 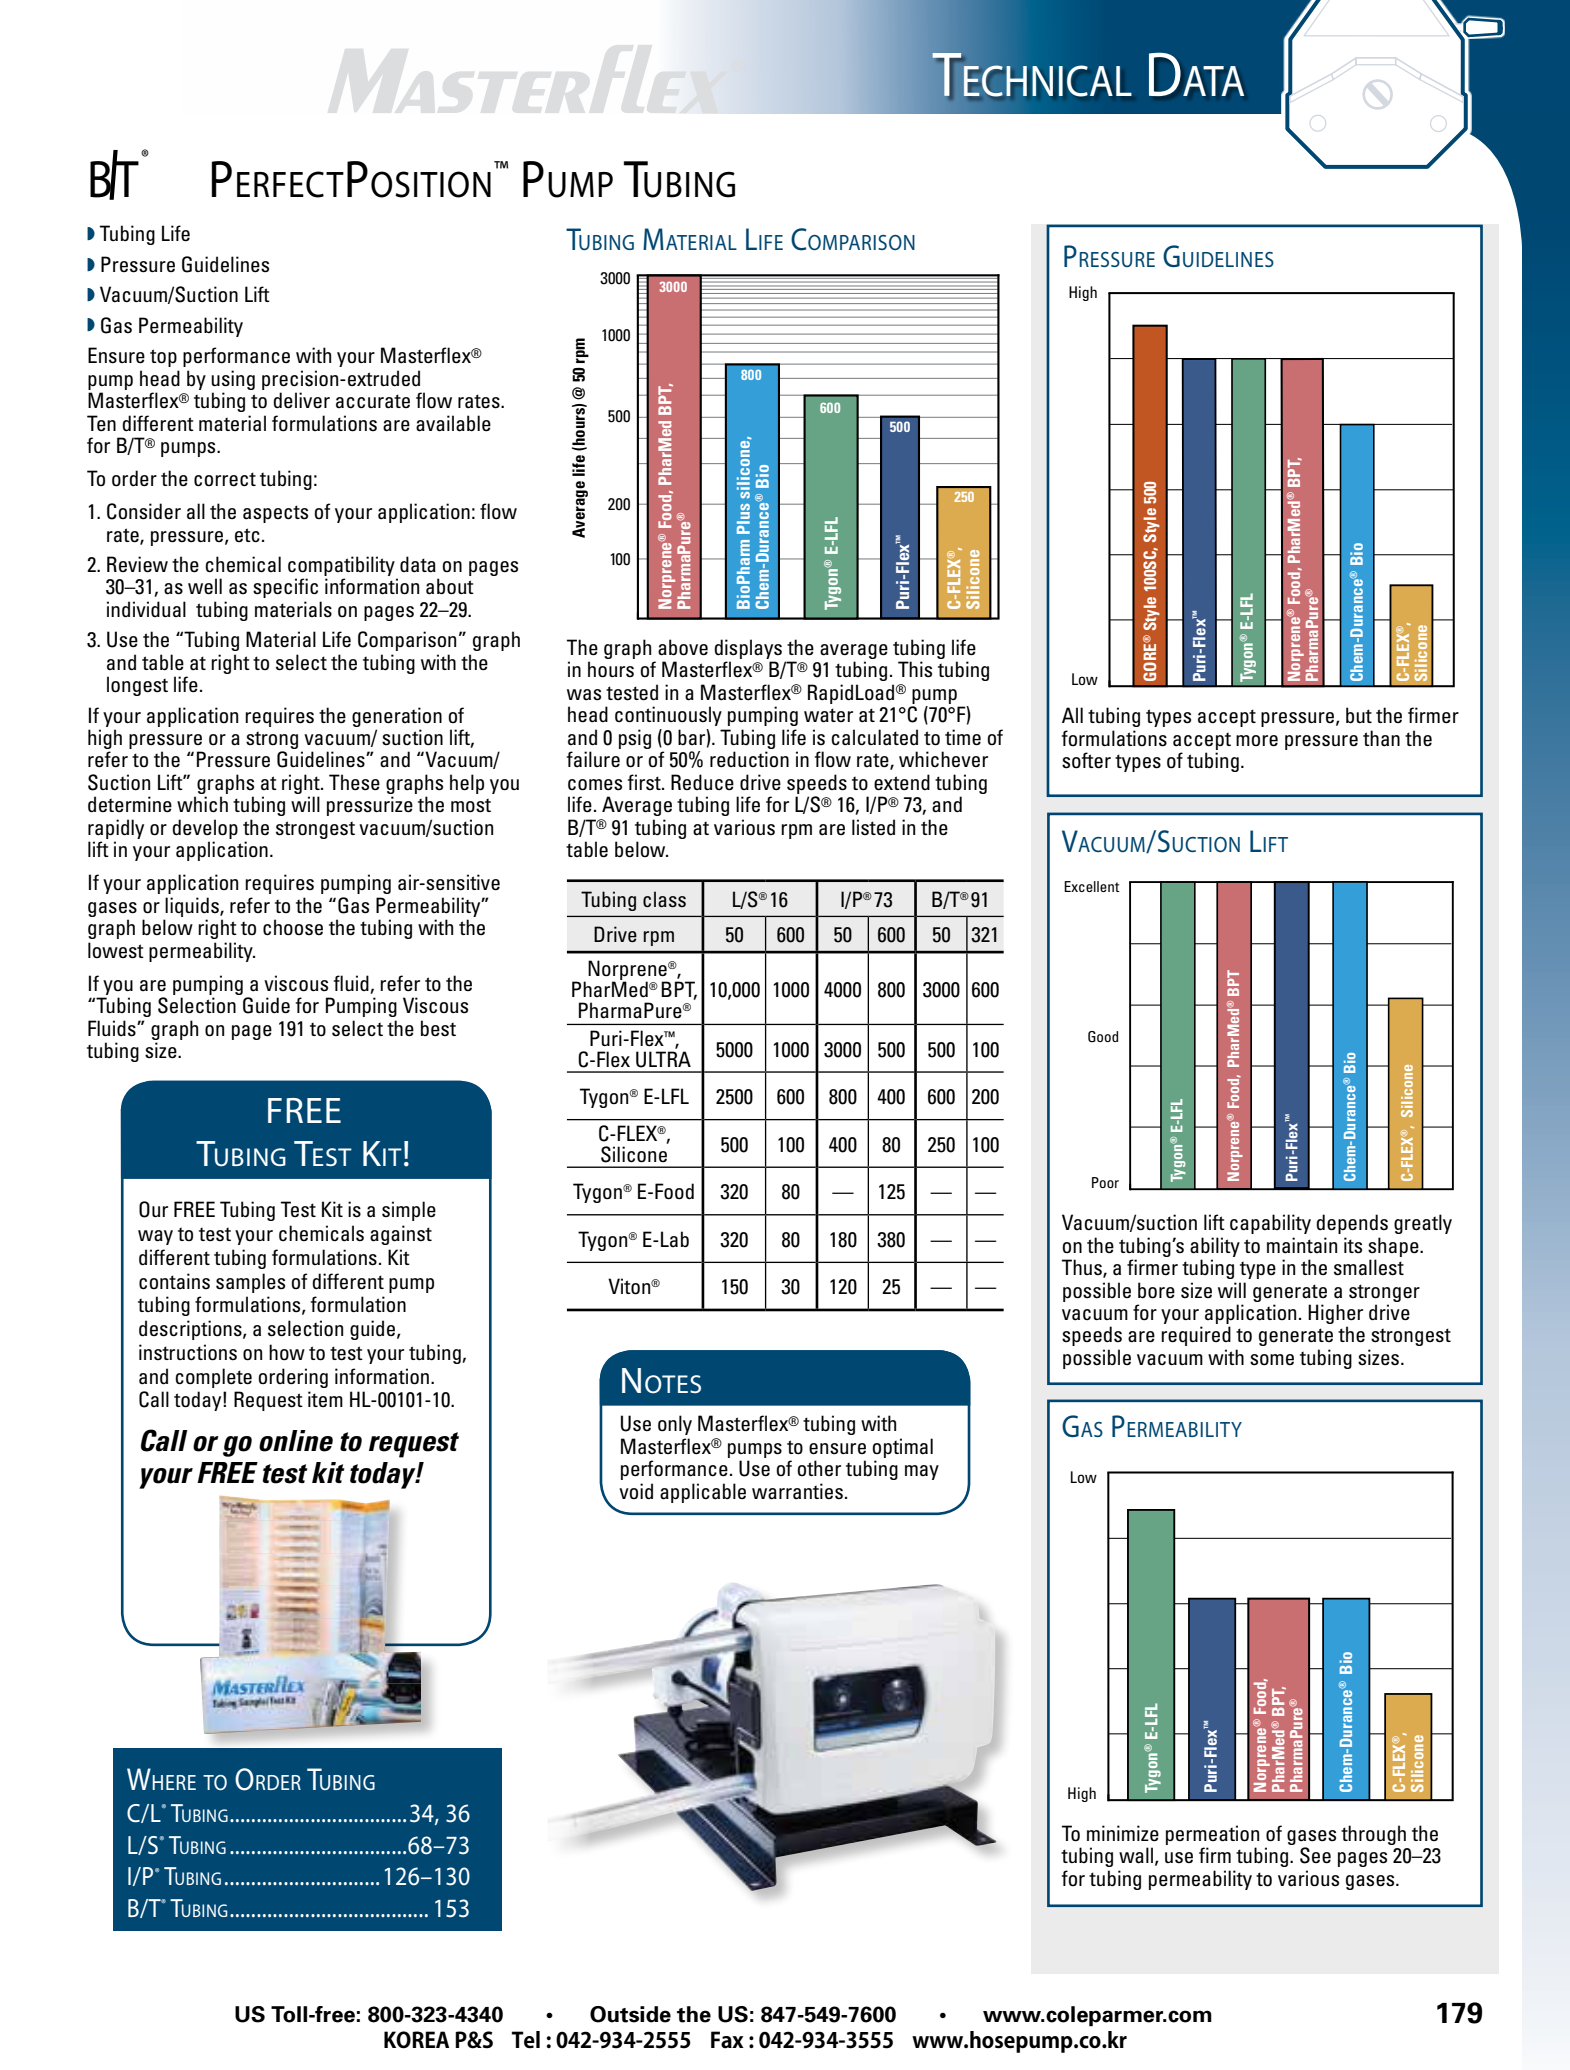 What do you see at coordinates (1092, 886) in the page?
I see `Excellent` at bounding box center [1092, 886].
